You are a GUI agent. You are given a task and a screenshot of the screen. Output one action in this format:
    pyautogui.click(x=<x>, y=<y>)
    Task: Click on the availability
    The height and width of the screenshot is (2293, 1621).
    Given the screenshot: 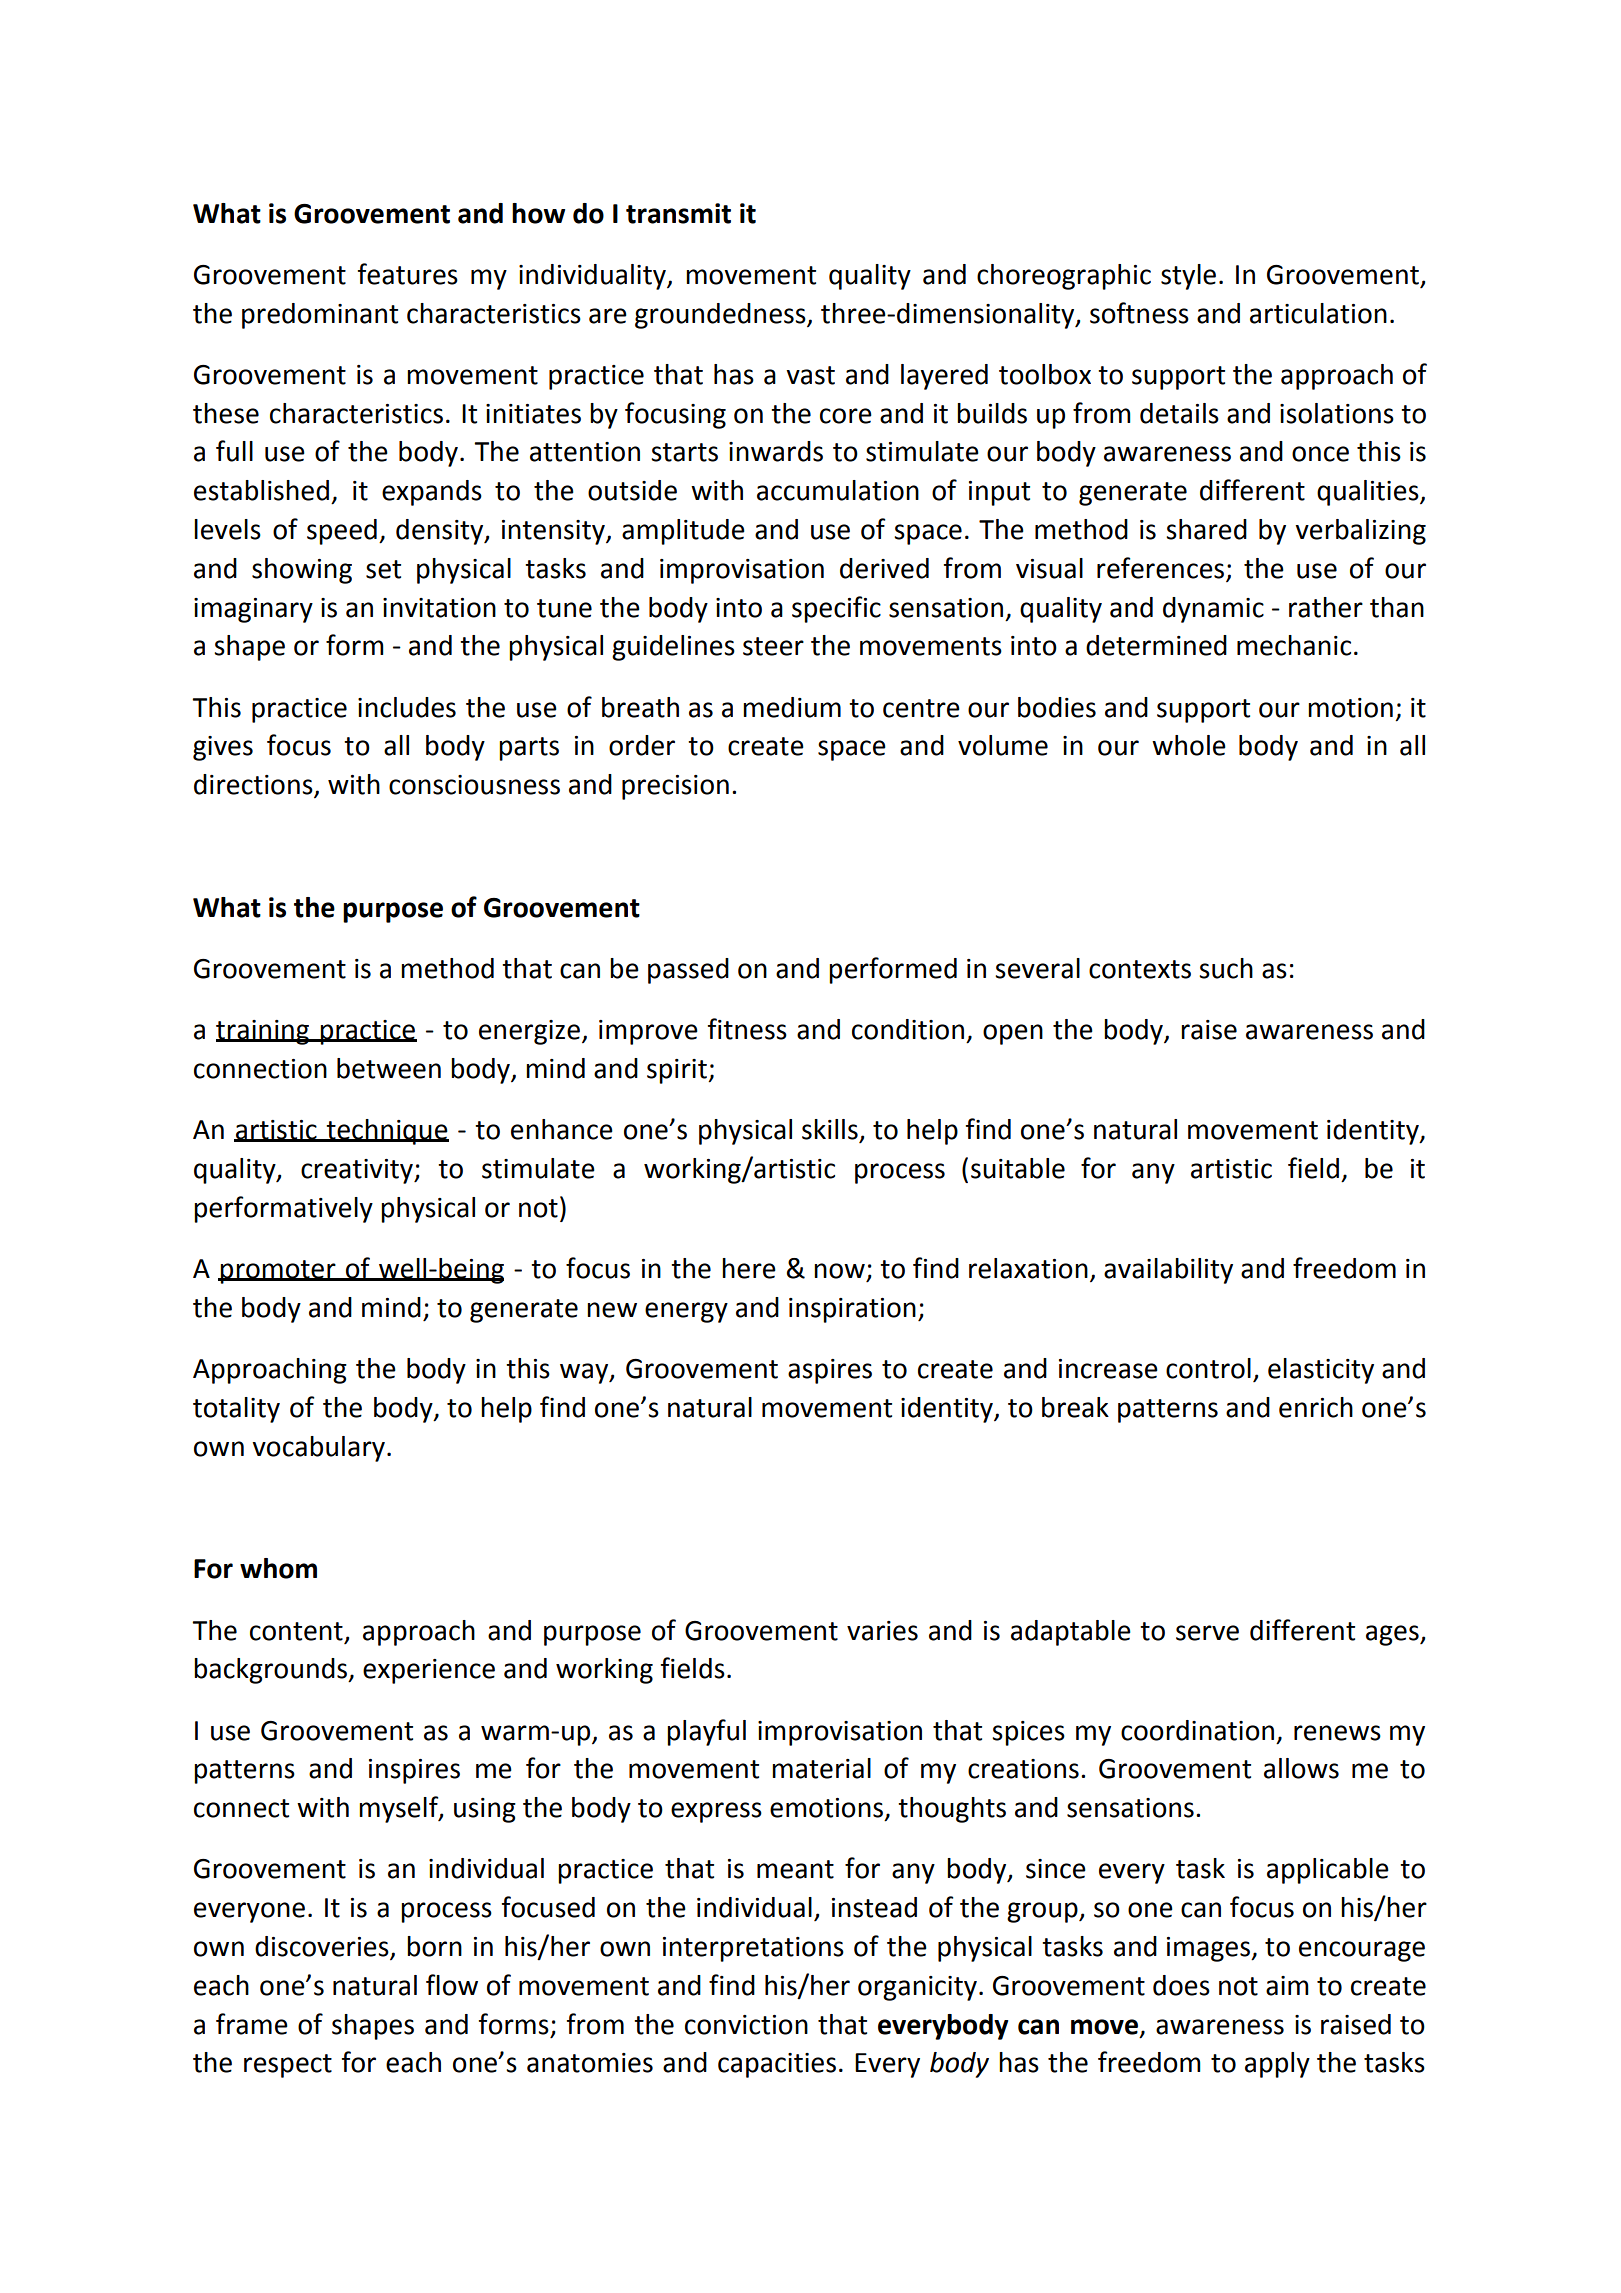 What is the action you would take?
    pyautogui.click(x=1168, y=1271)
